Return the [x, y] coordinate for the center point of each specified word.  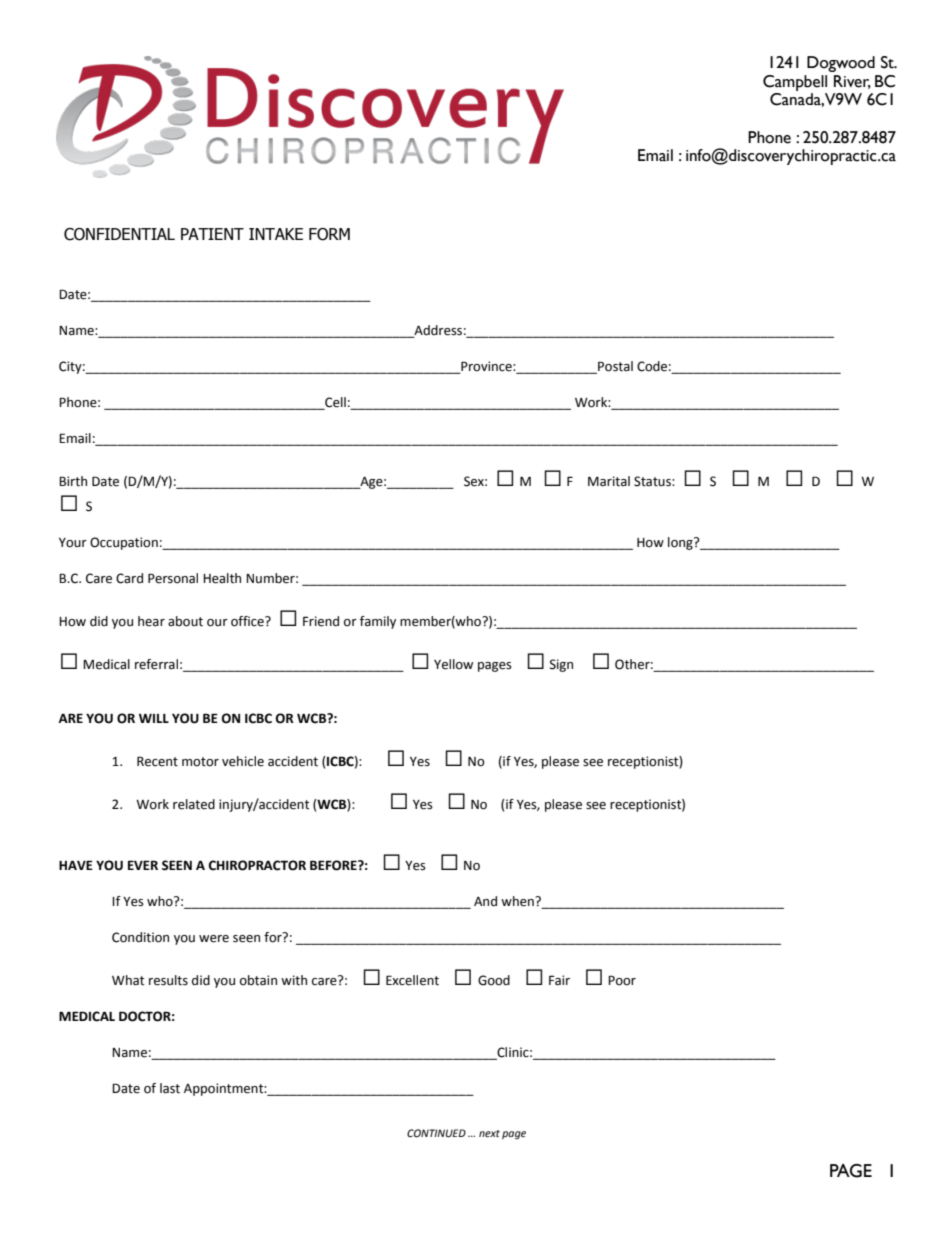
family [378, 622]
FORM [329, 234]
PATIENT [212, 234]
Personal [173, 578]
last [170, 1088]
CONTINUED [436, 1133]
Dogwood [841, 64]
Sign [561, 665]
